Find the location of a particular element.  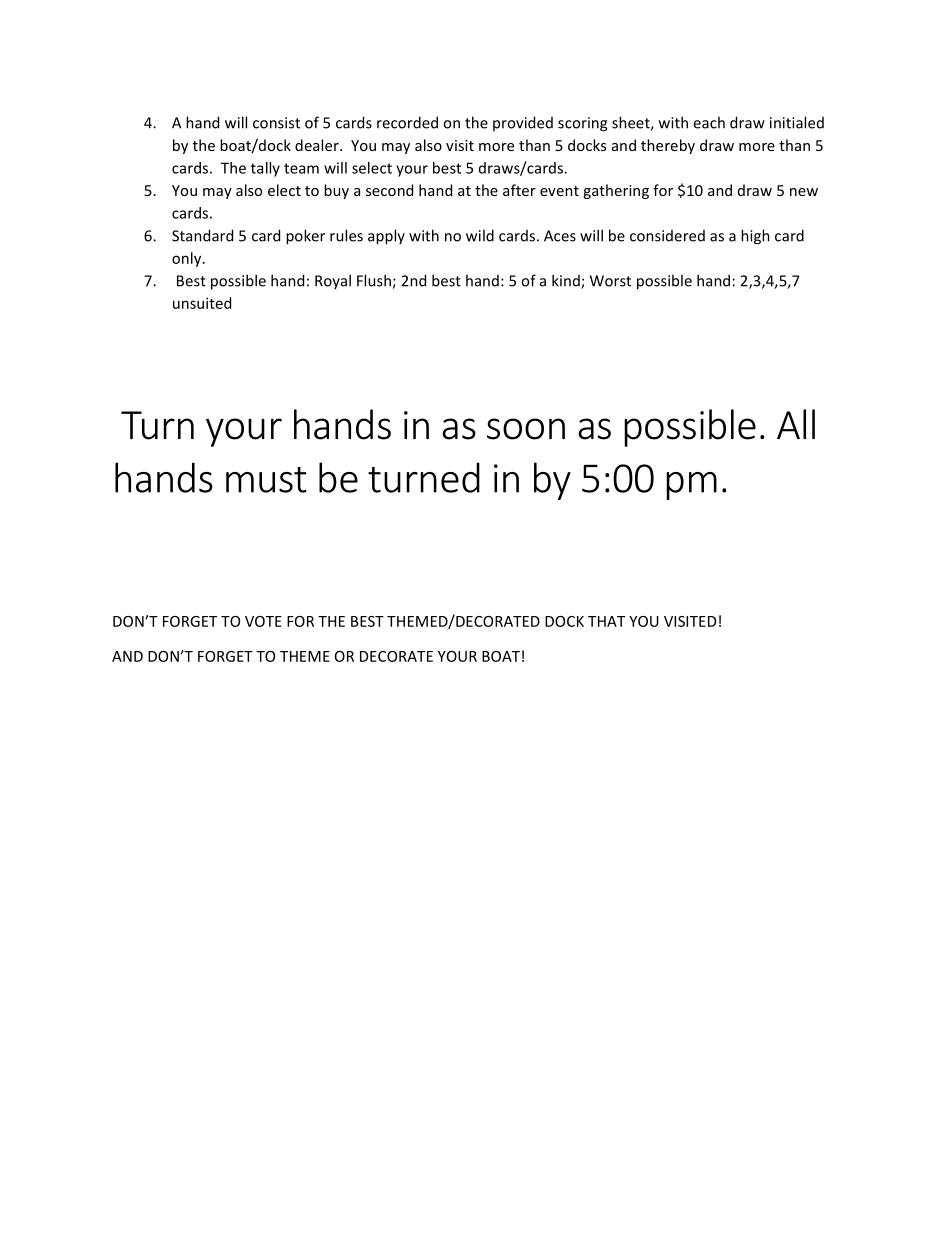

Worst is located at coordinates (610, 281).
